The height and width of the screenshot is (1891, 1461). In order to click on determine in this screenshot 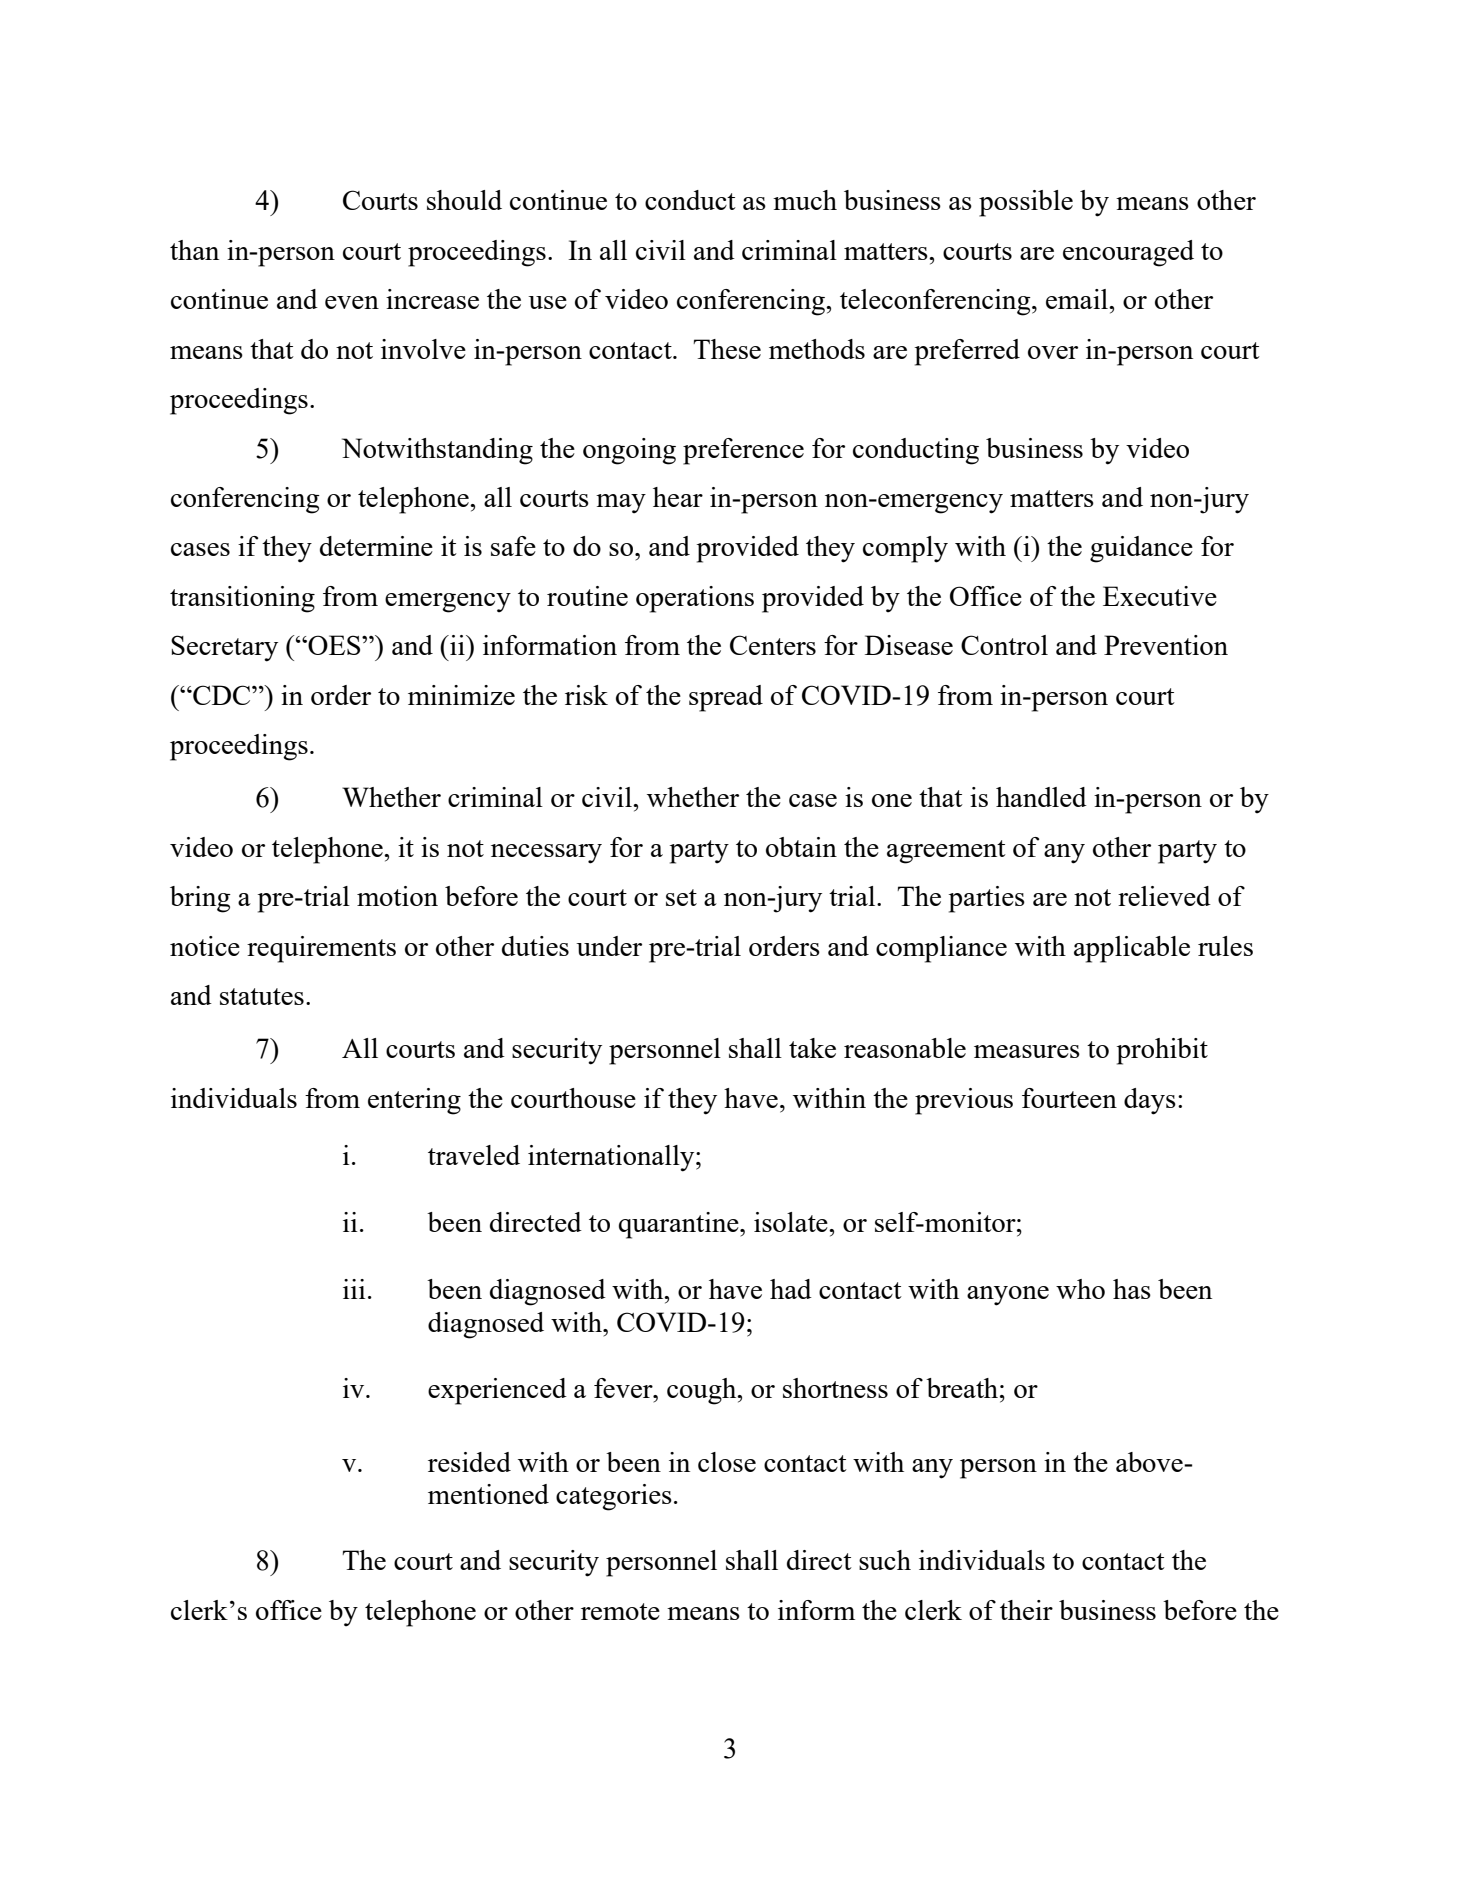, I will do `click(376, 546)`.
